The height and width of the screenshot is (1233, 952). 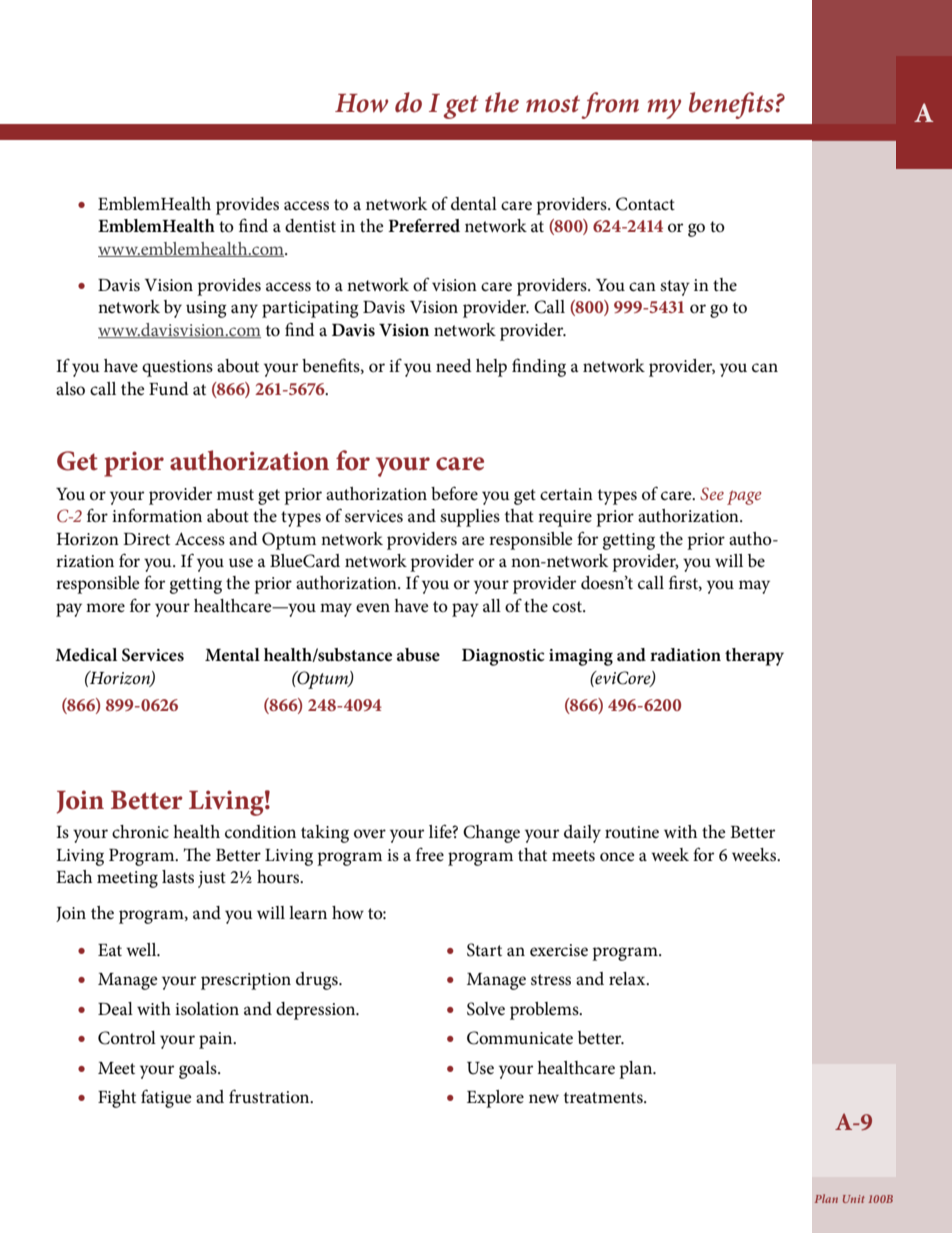 I want to click on fatigue, so click(x=166, y=1098).
